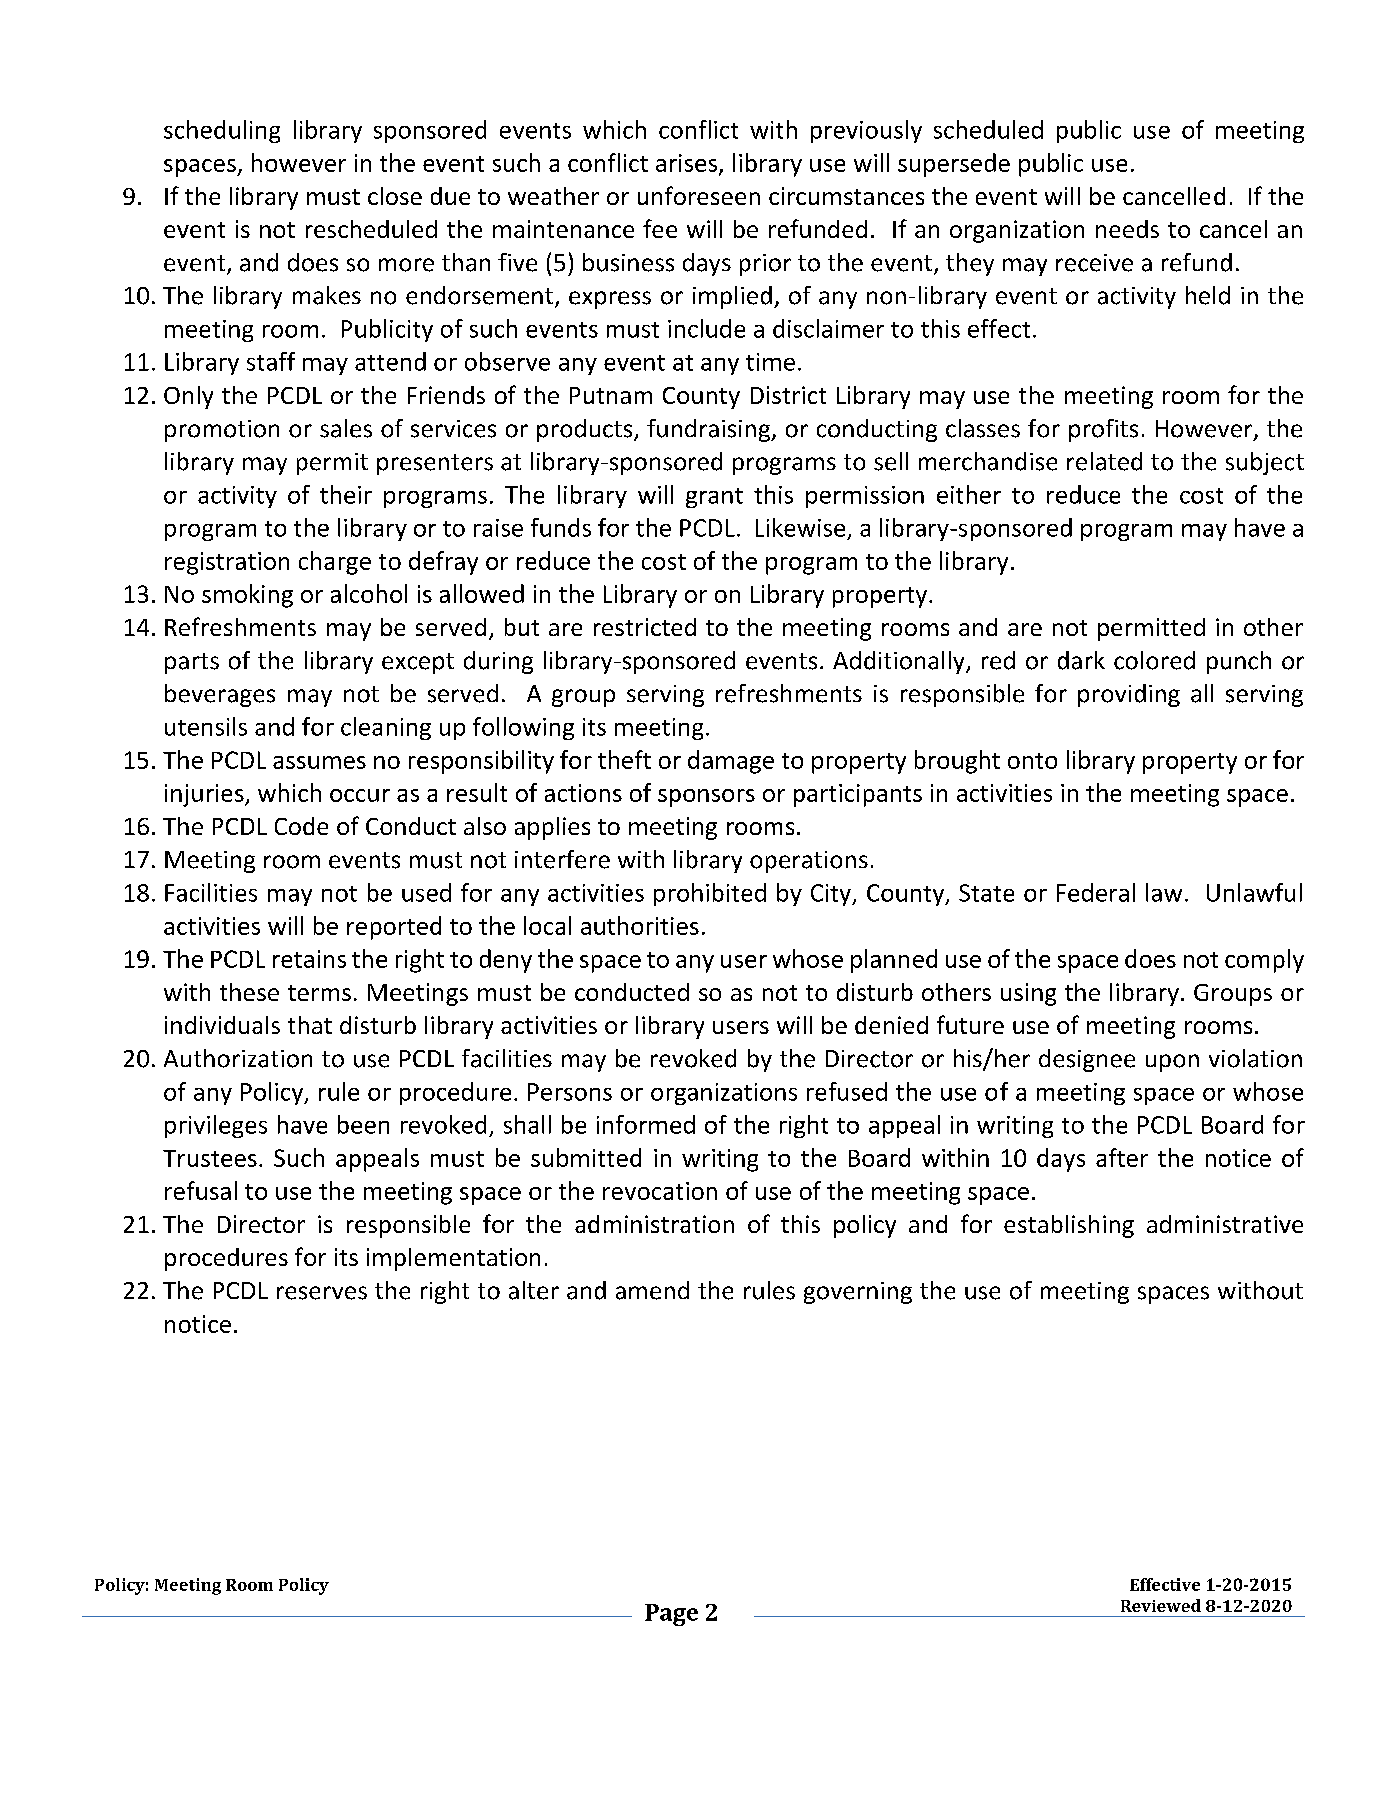 This screenshot has height=1793, width=1386. What do you see at coordinates (714, 498) in the screenshot?
I see `grant` at bounding box center [714, 498].
